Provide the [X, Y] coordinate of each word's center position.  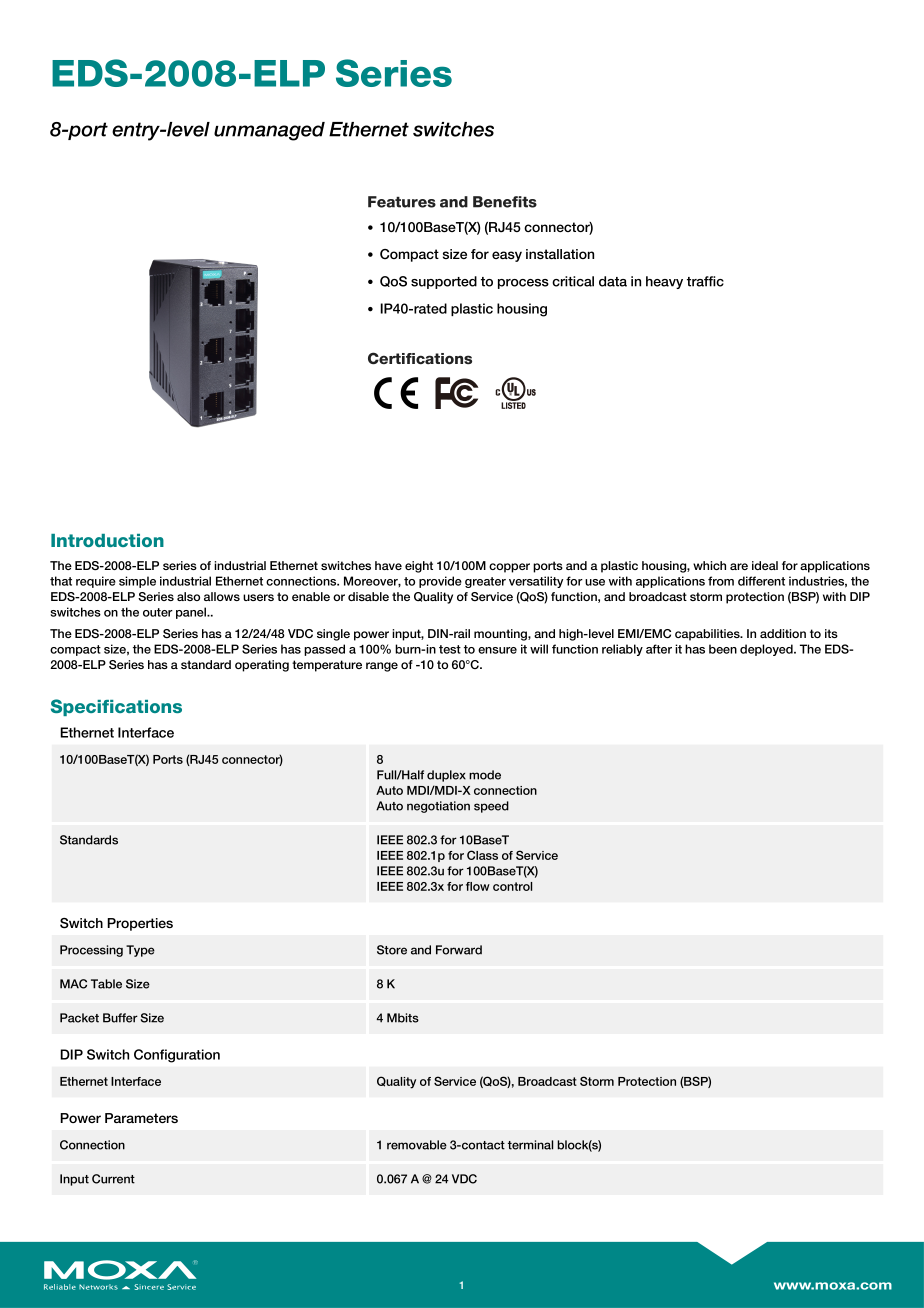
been [723, 649]
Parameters [141, 1118]
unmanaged [269, 131]
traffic [705, 281]
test [450, 649]
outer [158, 612]
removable [417, 1145]
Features [402, 202]
